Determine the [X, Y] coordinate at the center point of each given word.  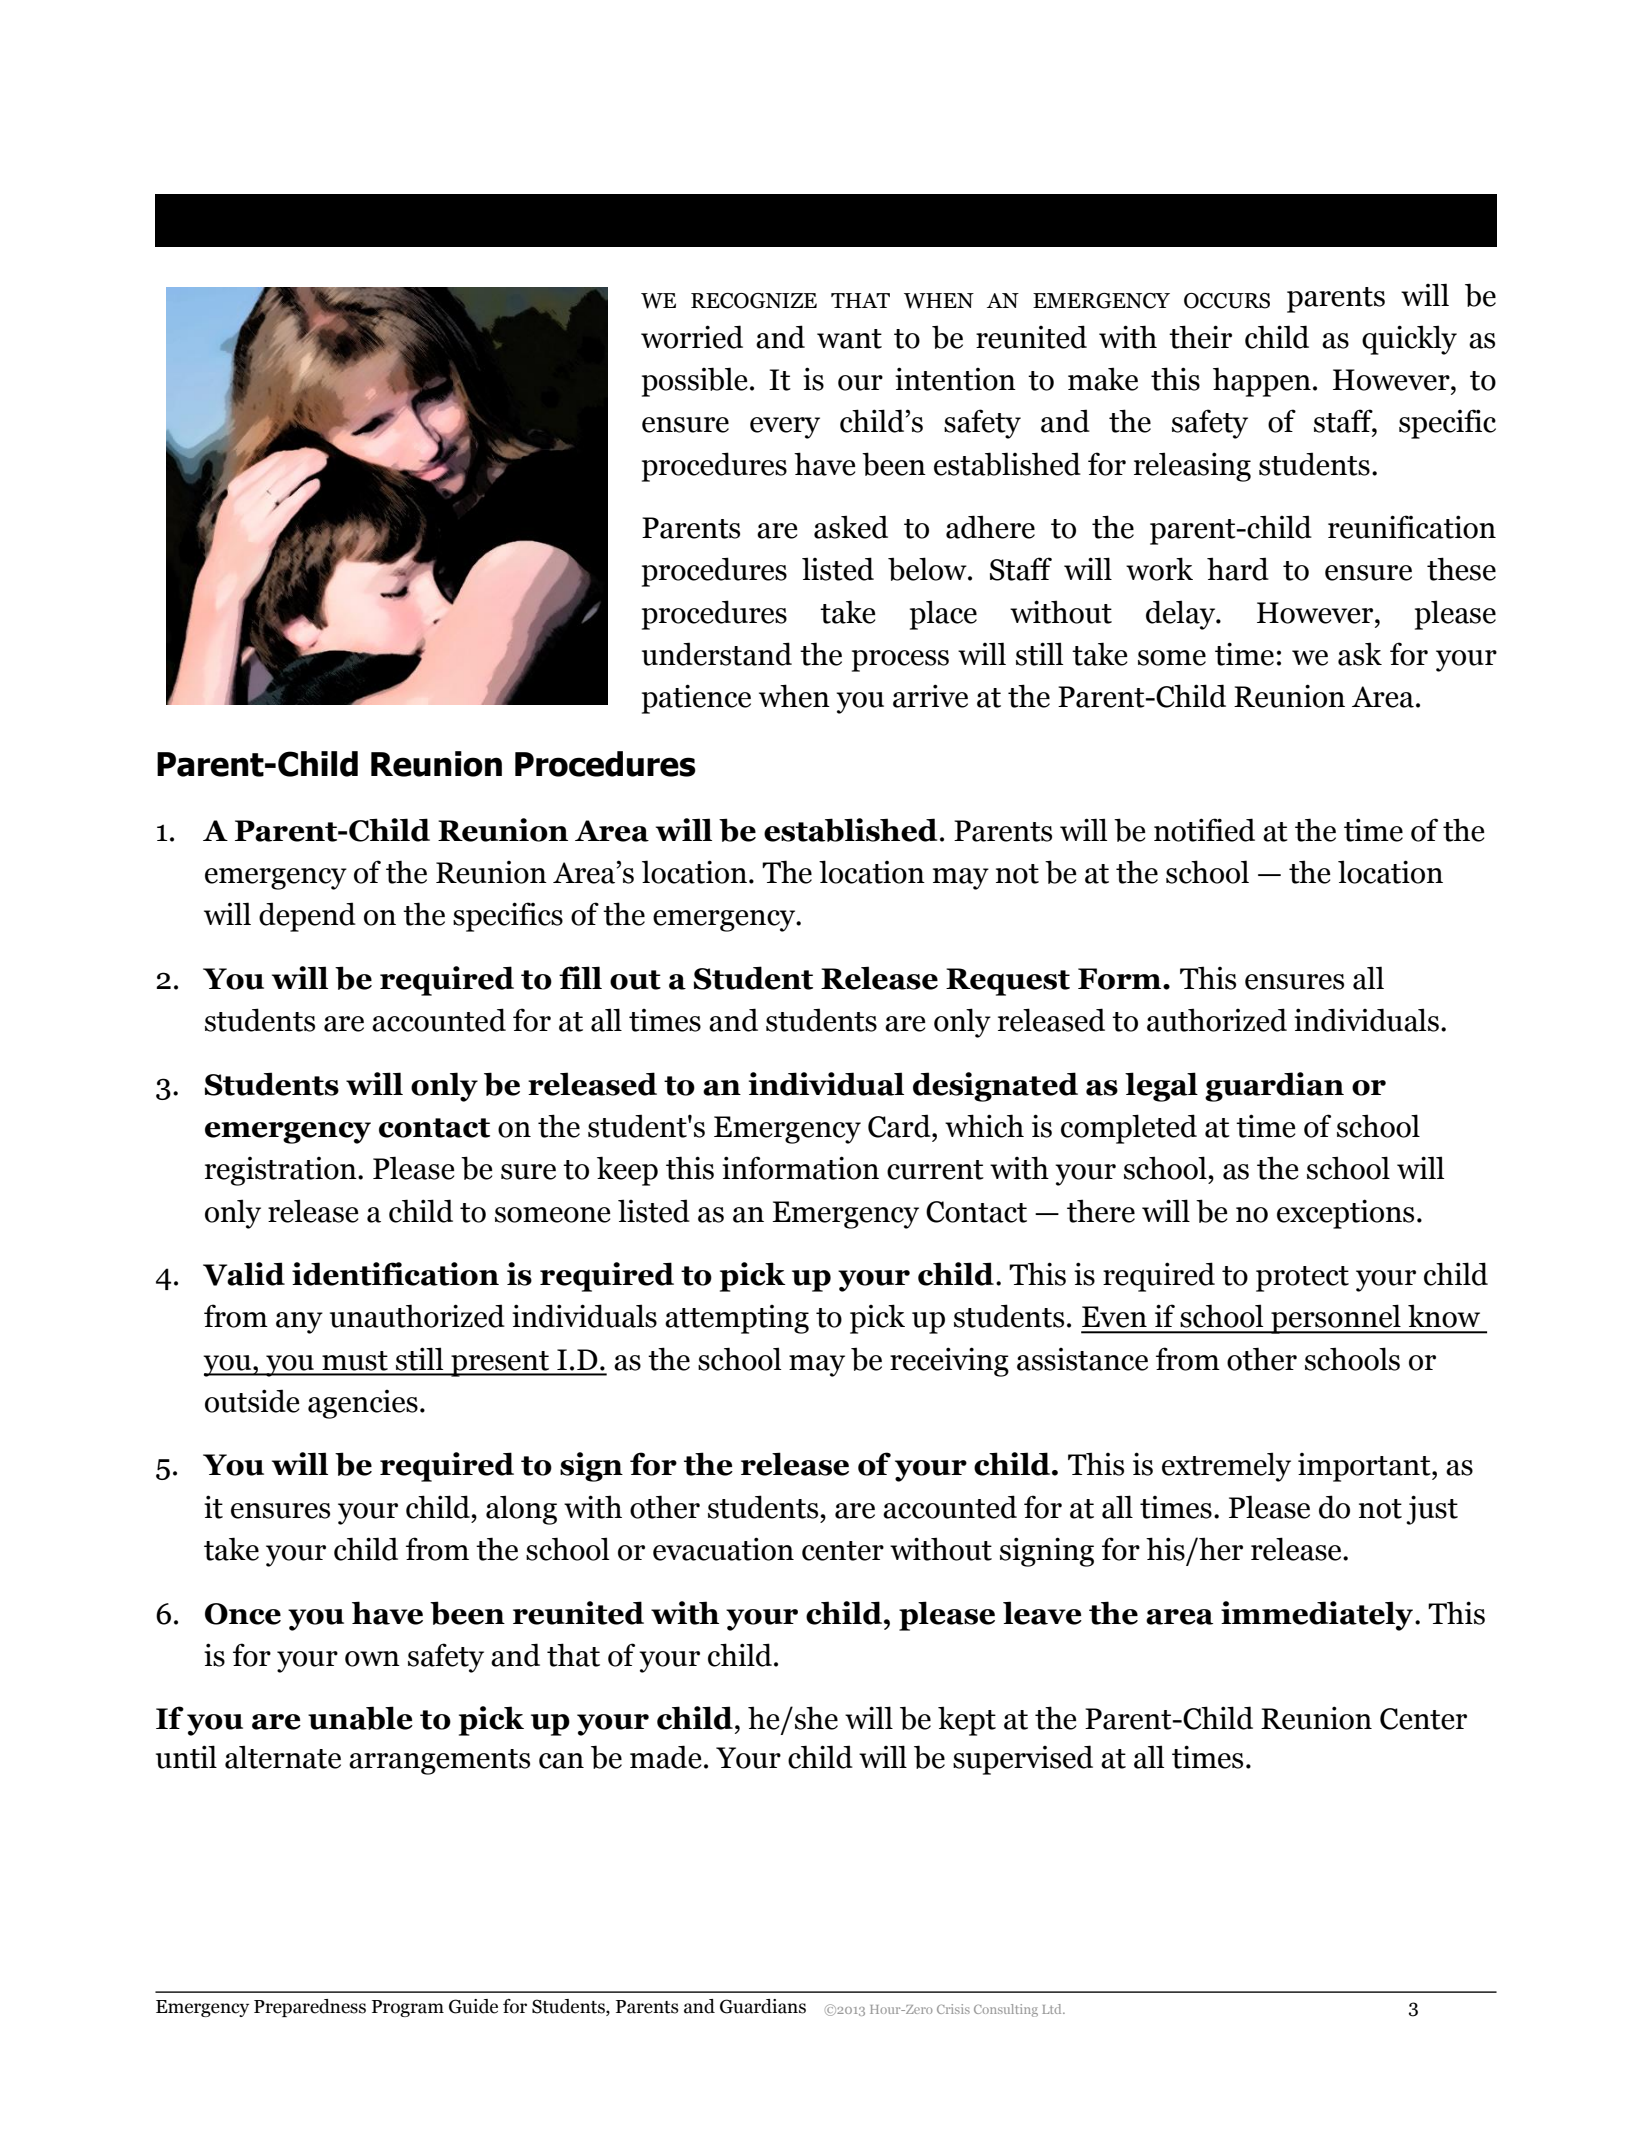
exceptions [1345, 1214]
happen [1262, 382]
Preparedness [310, 2008]
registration [282, 1171]
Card [900, 1126]
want [849, 339]
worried [692, 337]
